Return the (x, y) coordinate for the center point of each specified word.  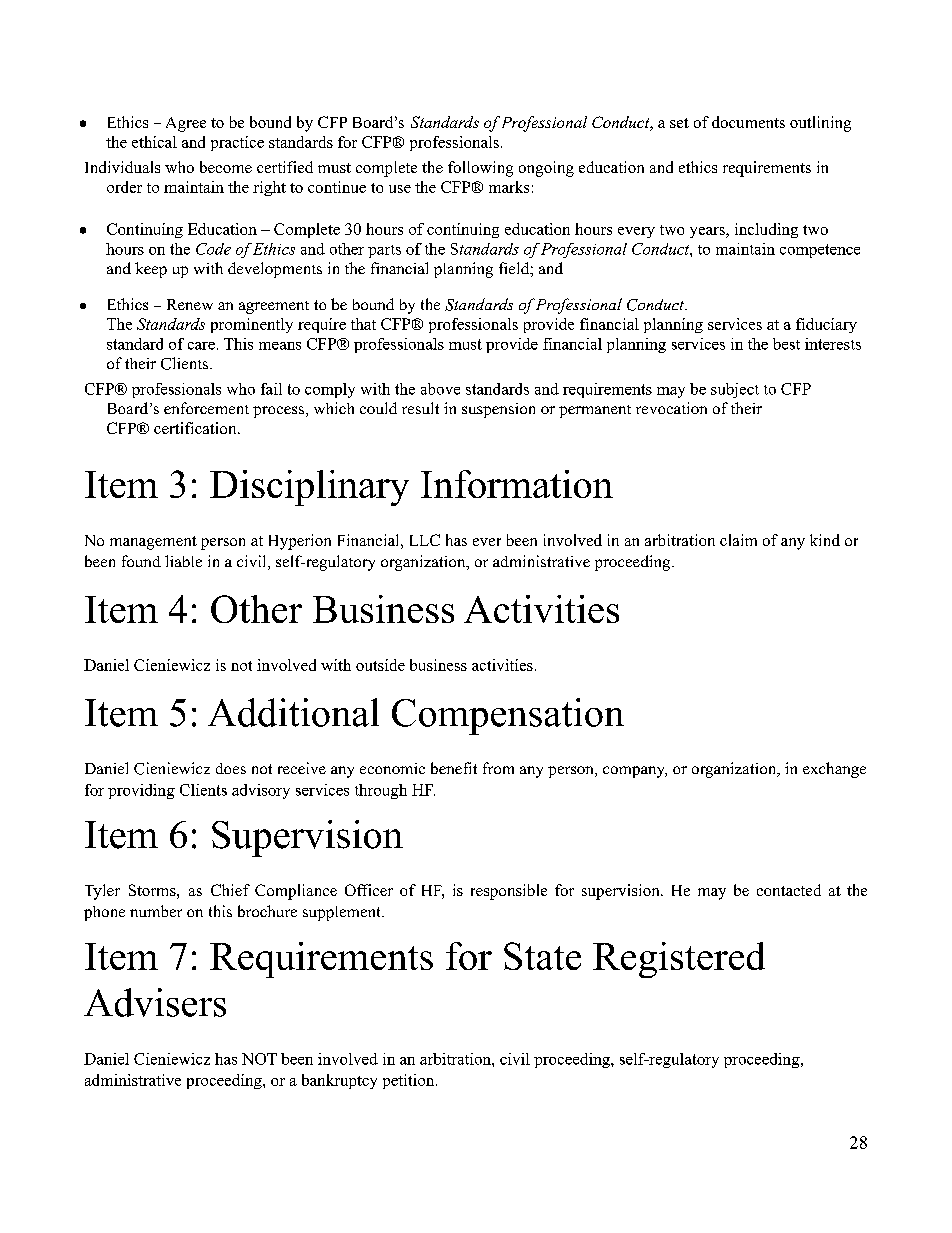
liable (183, 561)
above (440, 389)
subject (735, 390)
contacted (789, 890)
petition (410, 1081)
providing (141, 791)
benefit (454, 768)
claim (738, 540)
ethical (154, 142)
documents (748, 122)
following (480, 169)
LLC (425, 540)
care (201, 346)
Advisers (155, 1002)
